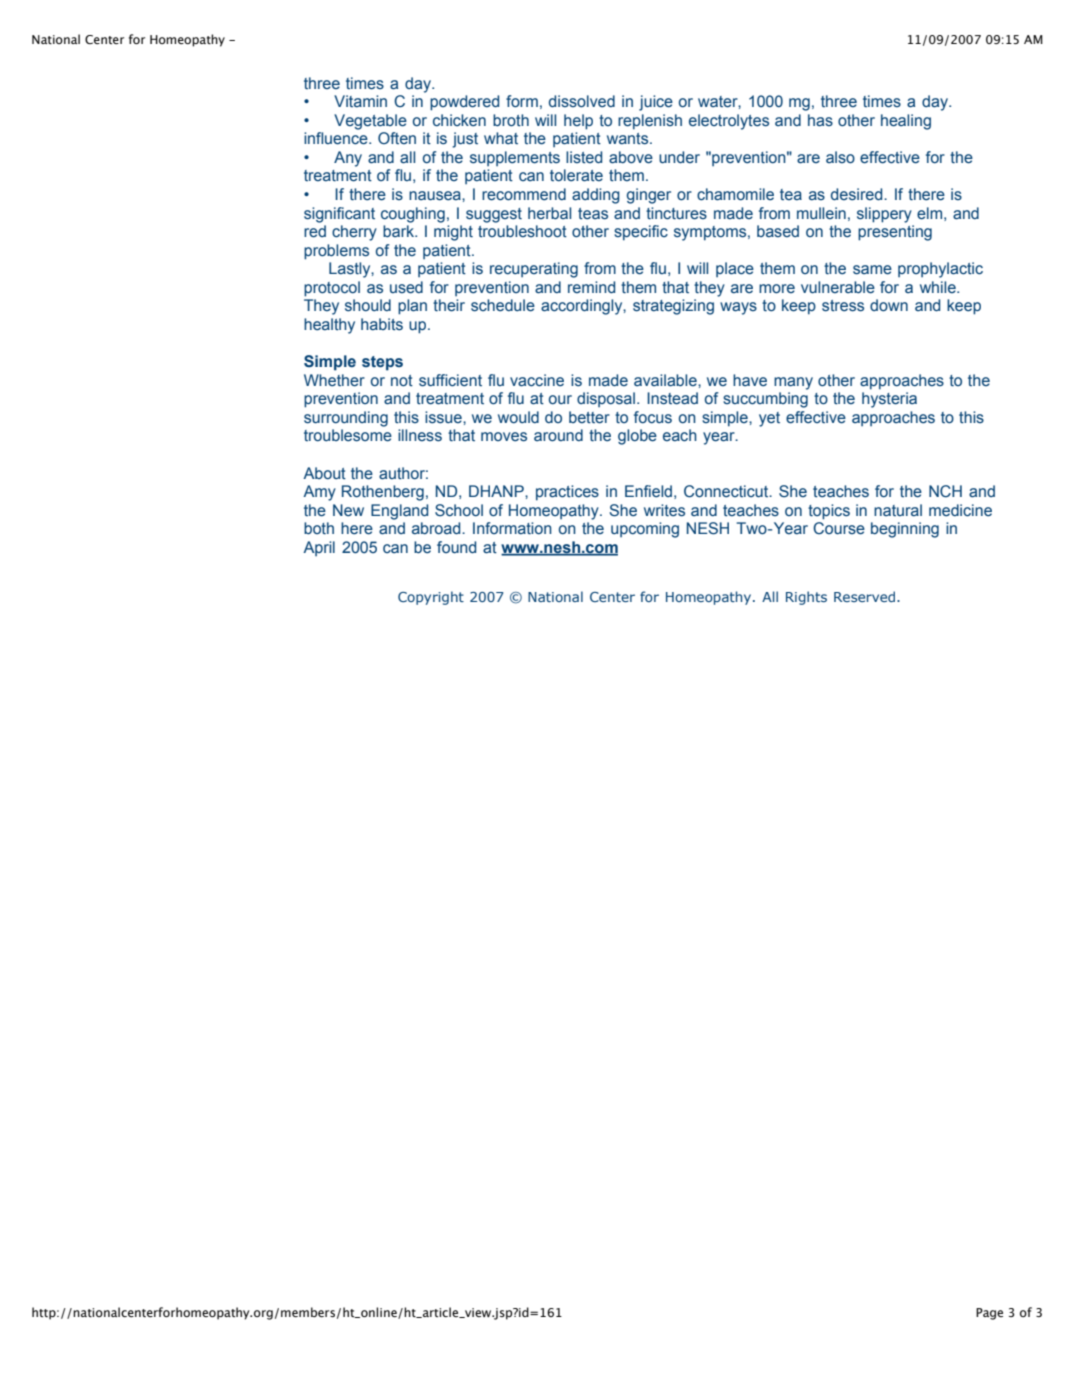 This document has height=1392, width=1075. What do you see at coordinates (989, 1314) in the document?
I see `Page` at bounding box center [989, 1314].
